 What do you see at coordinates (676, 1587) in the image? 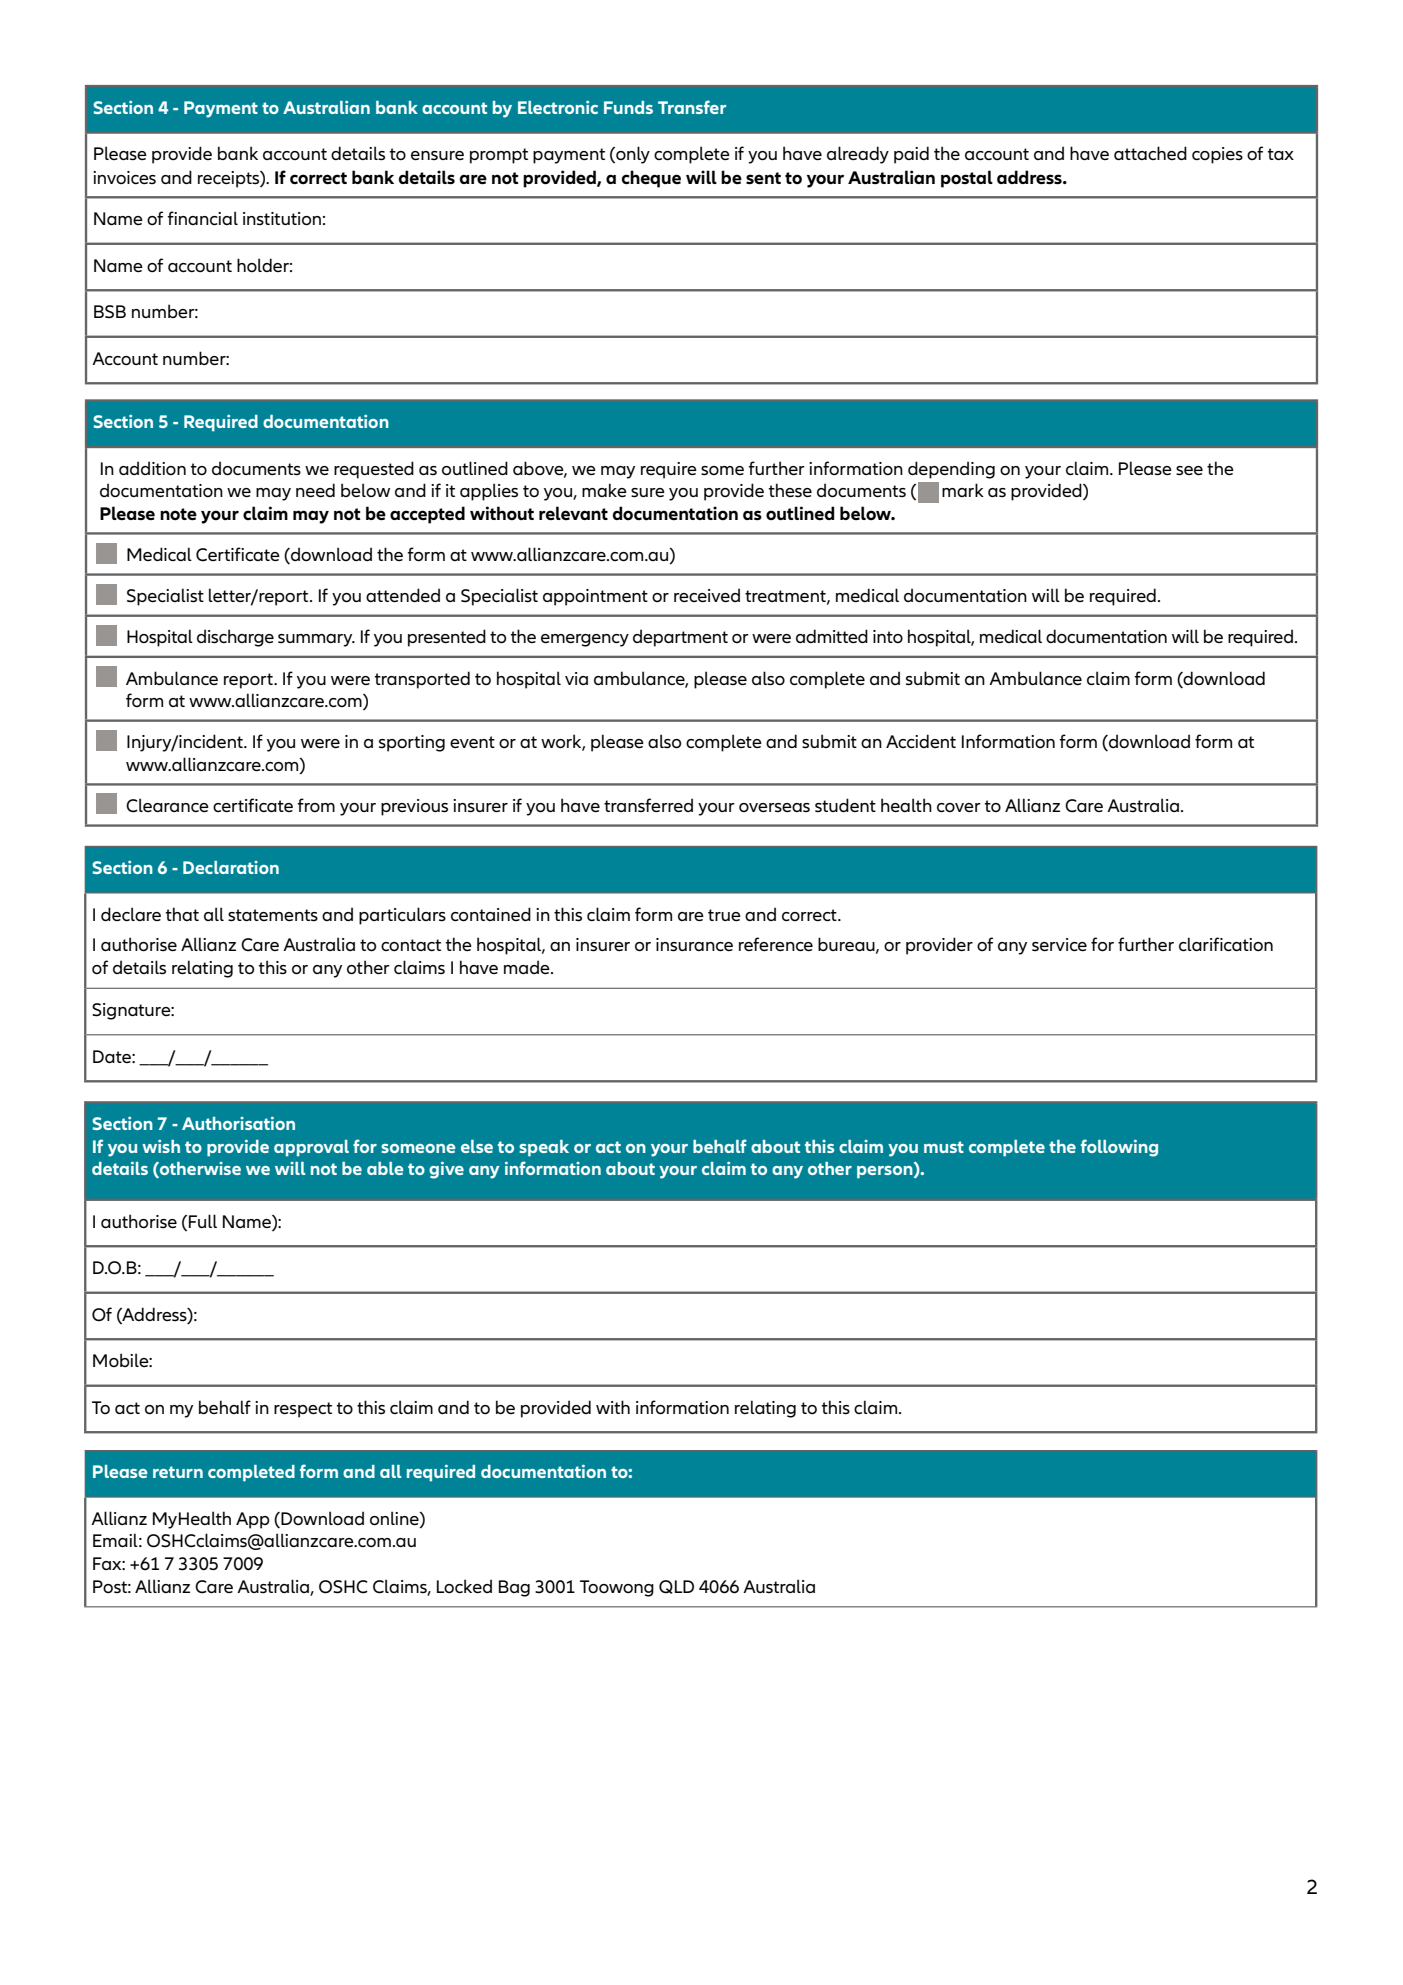
I see `QLD` at bounding box center [676, 1587].
